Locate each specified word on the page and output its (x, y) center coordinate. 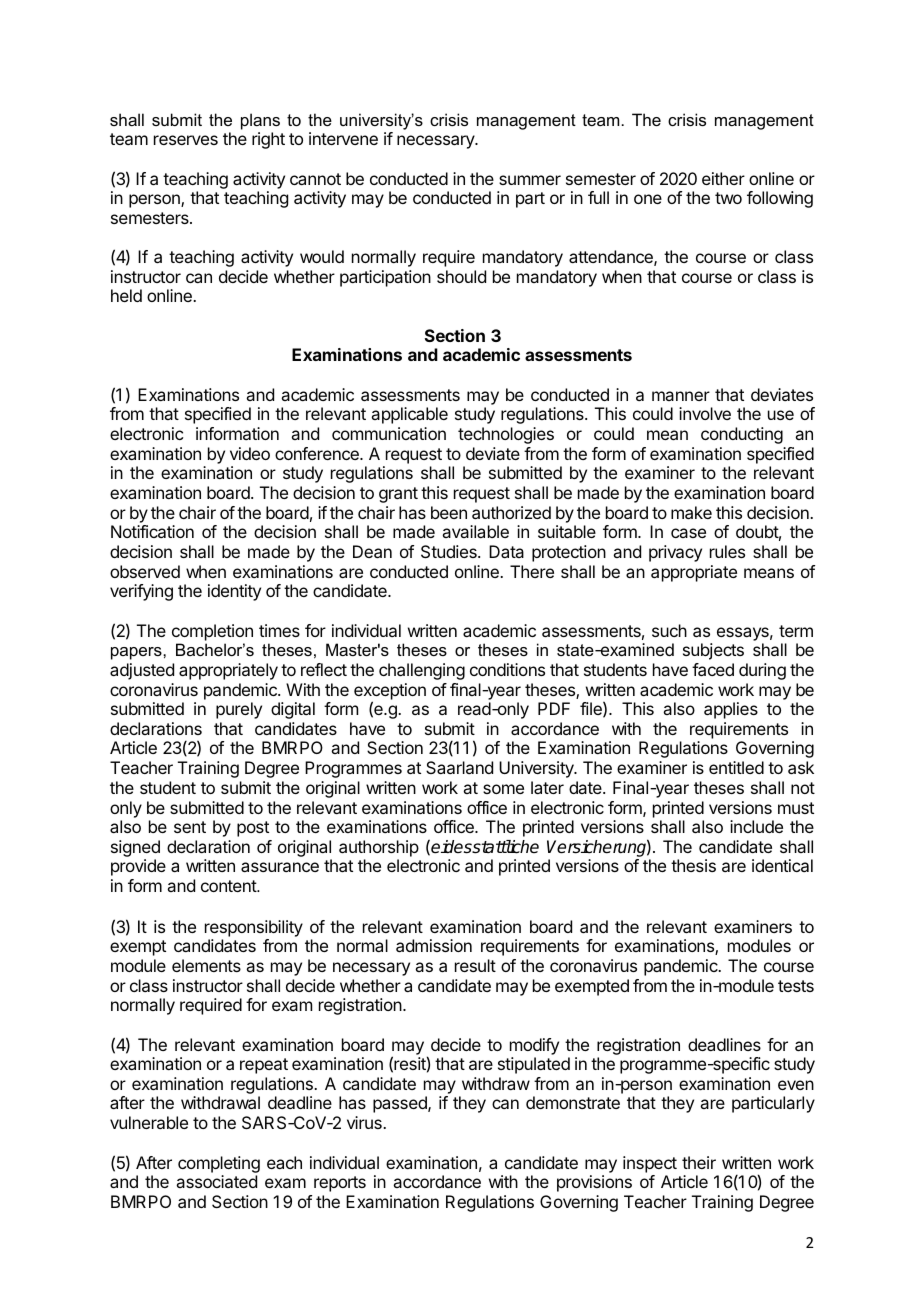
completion (212, 632)
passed (401, 1104)
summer (530, 180)
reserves (186, 140)
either (723, 178)
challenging (422, 671)
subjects (713, 651)
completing (219, 1164)
